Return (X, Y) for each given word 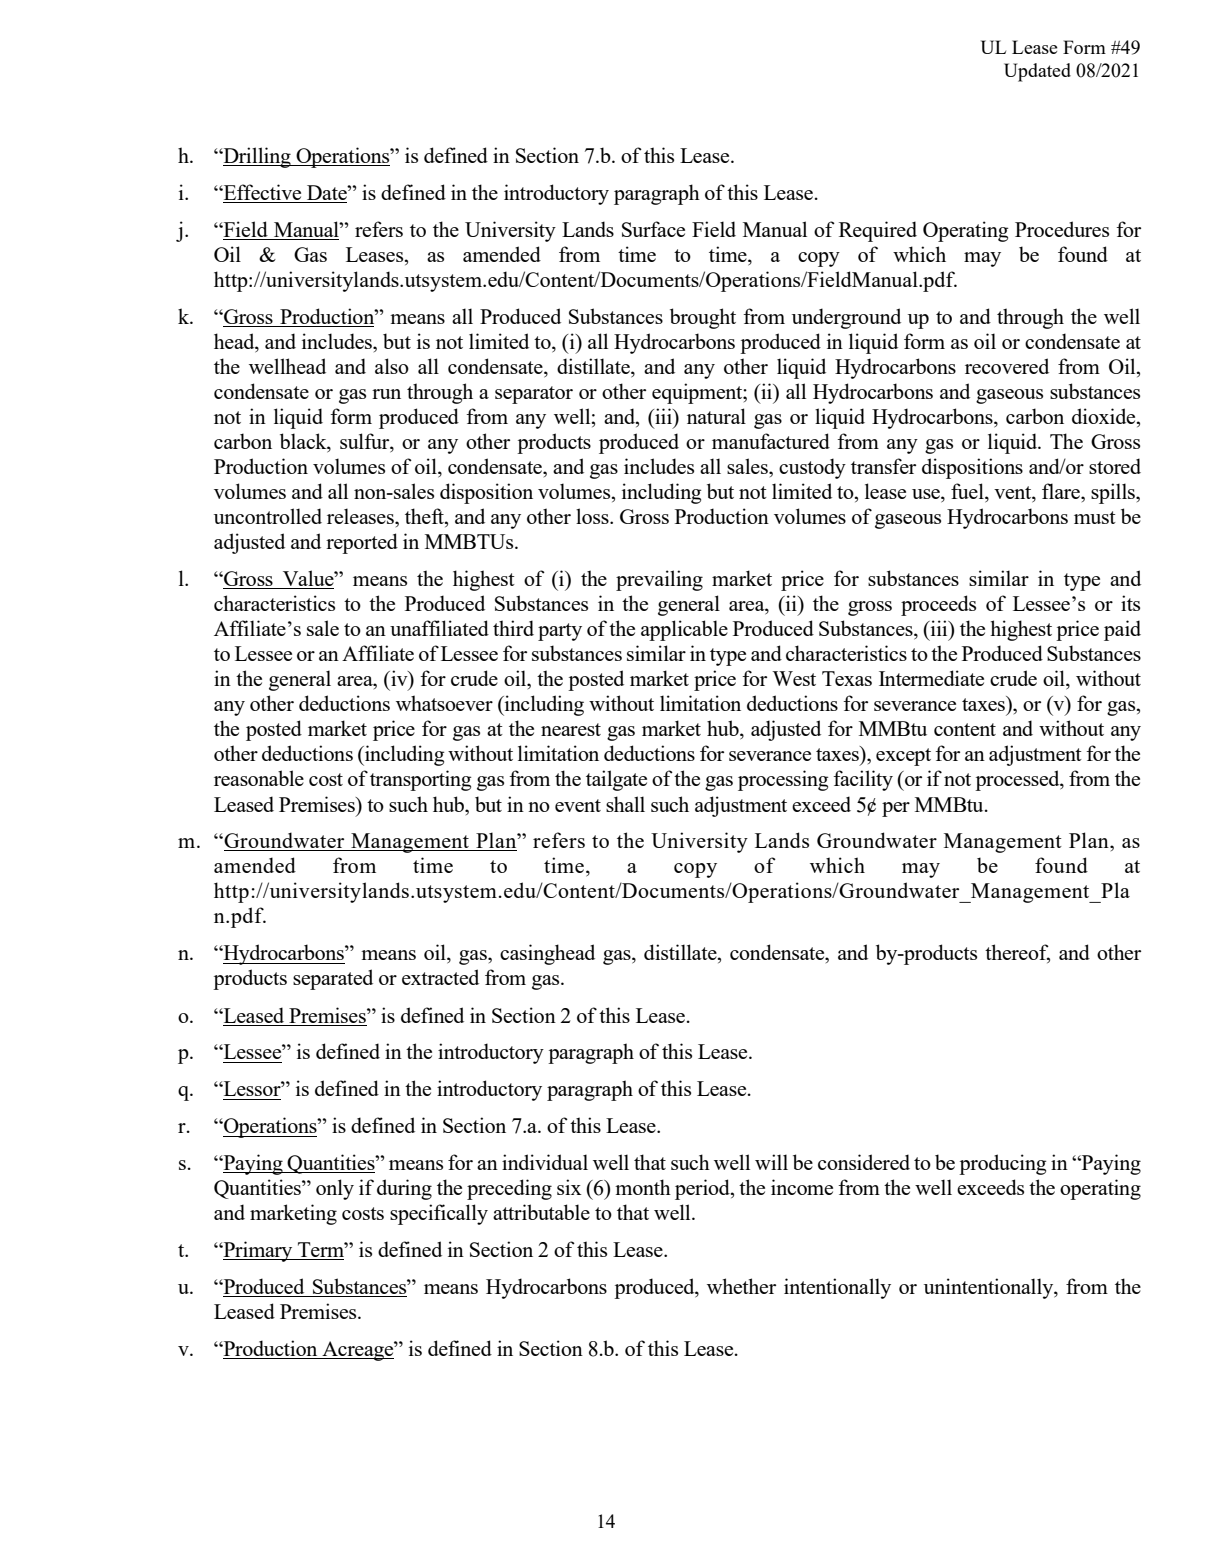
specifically (439, 1214)
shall (625, 804)
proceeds (938, 605)
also (392, 366)
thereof (1017, 953)
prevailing (659, 580)
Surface (653, 229)
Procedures (1062, 229)
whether (741, 1286)
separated (333, 979)
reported (362, 543)
